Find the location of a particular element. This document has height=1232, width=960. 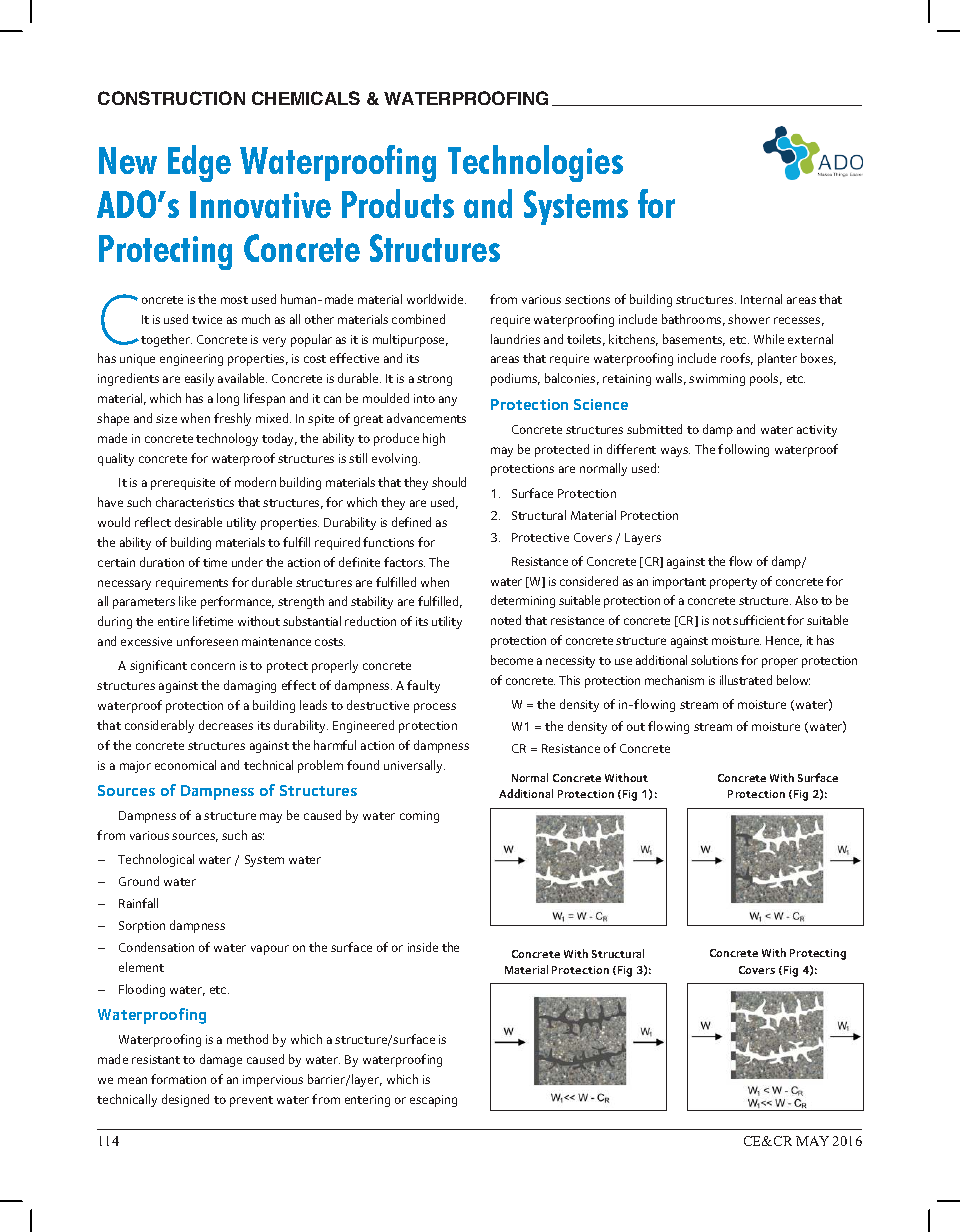

Technologies is located at coordinates (535, 163).
